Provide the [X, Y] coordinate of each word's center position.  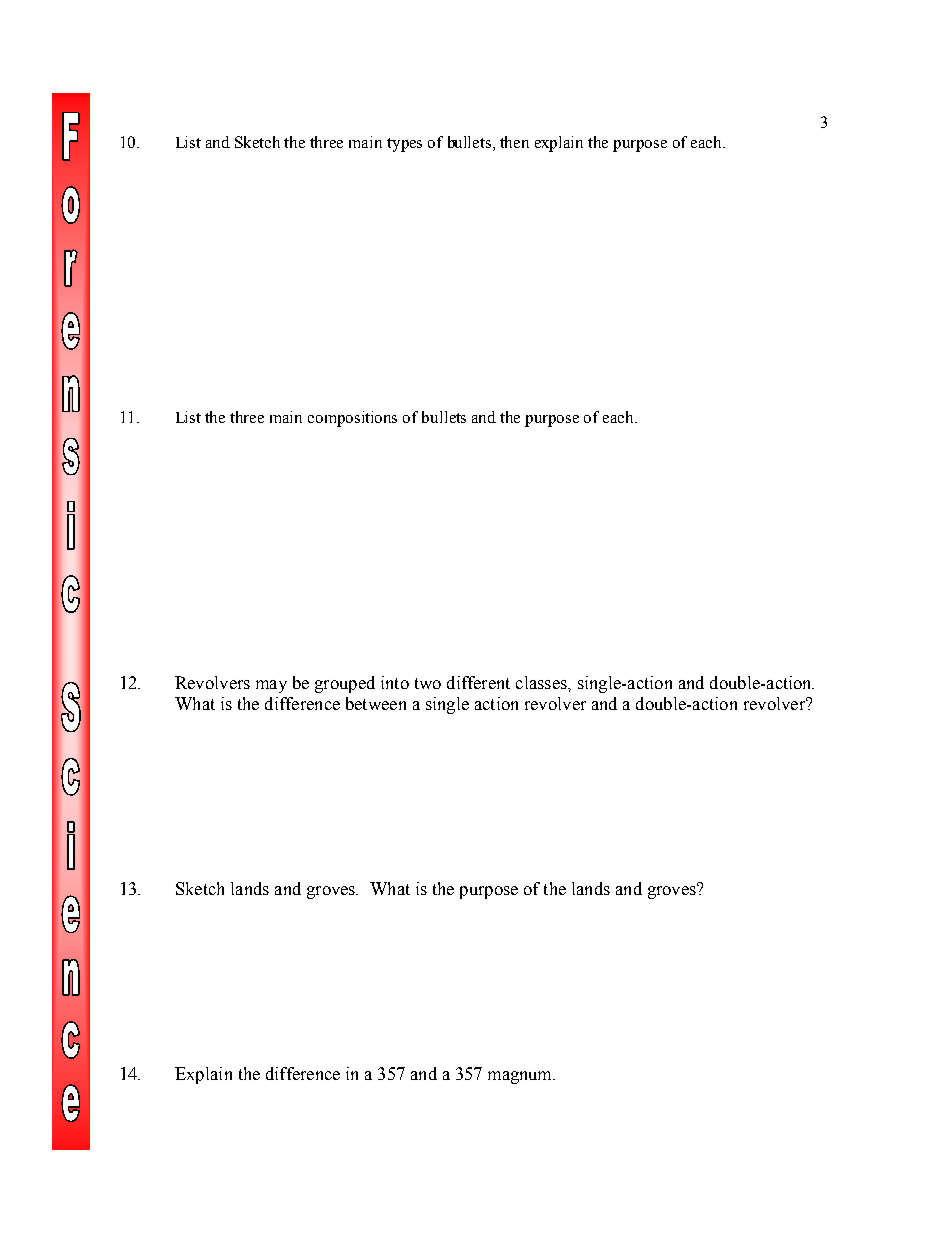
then [514, 142]
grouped [345, 684]
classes [542, 682]
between [376, 703]
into [395, 682]
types [404, 145]
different [478, 682]
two [428, 683]
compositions [352, 419]
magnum [521, 1077]
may [271, 686]
